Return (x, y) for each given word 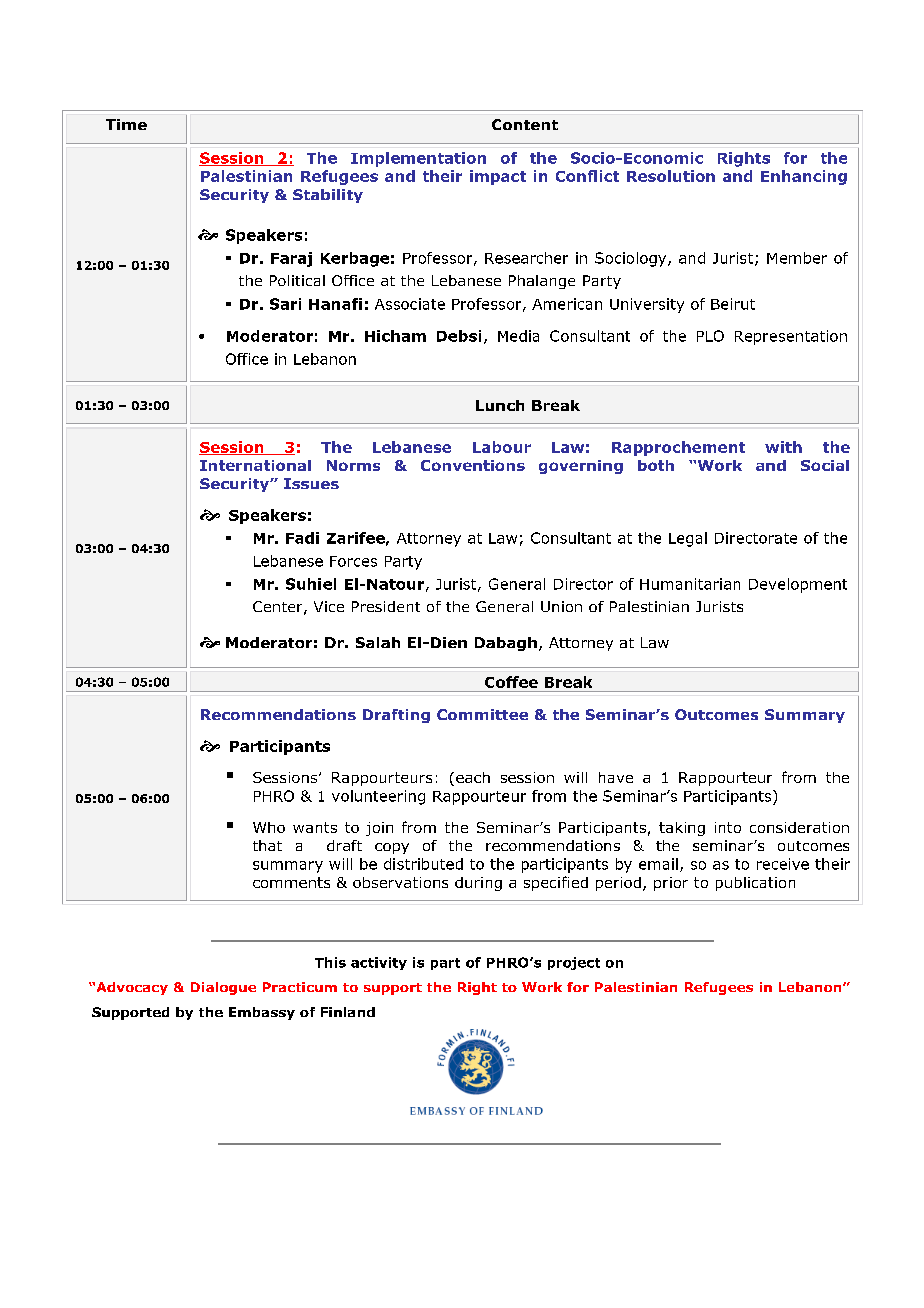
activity (379, 963)
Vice (329, 606)
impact (498, 177)
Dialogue (223, 988)
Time (126, 124)
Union (561, 606)
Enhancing (804, 177)
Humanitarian (690, 584)
